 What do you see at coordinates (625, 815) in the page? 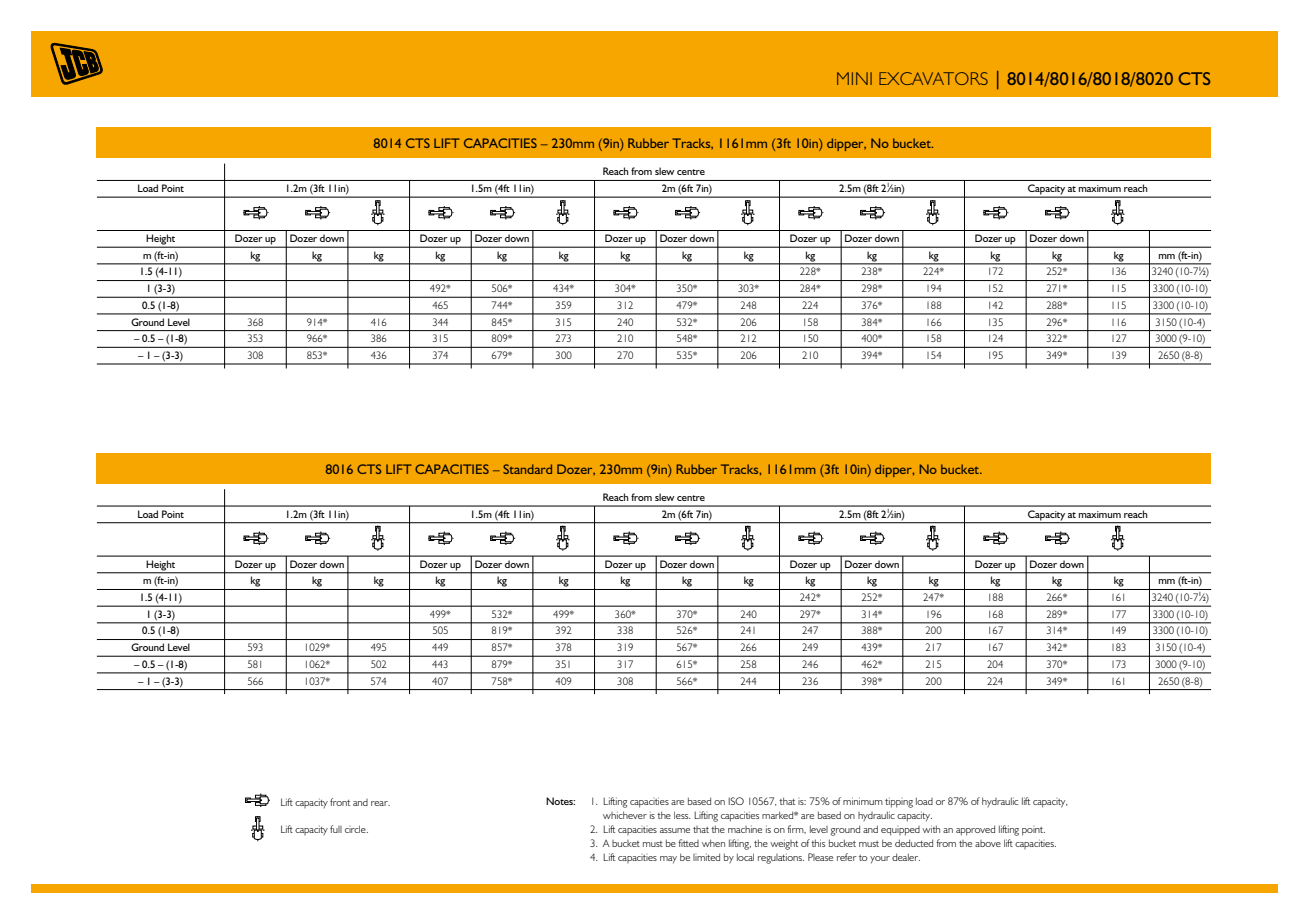
I see `whichever` at bounding box center [625, 815].
